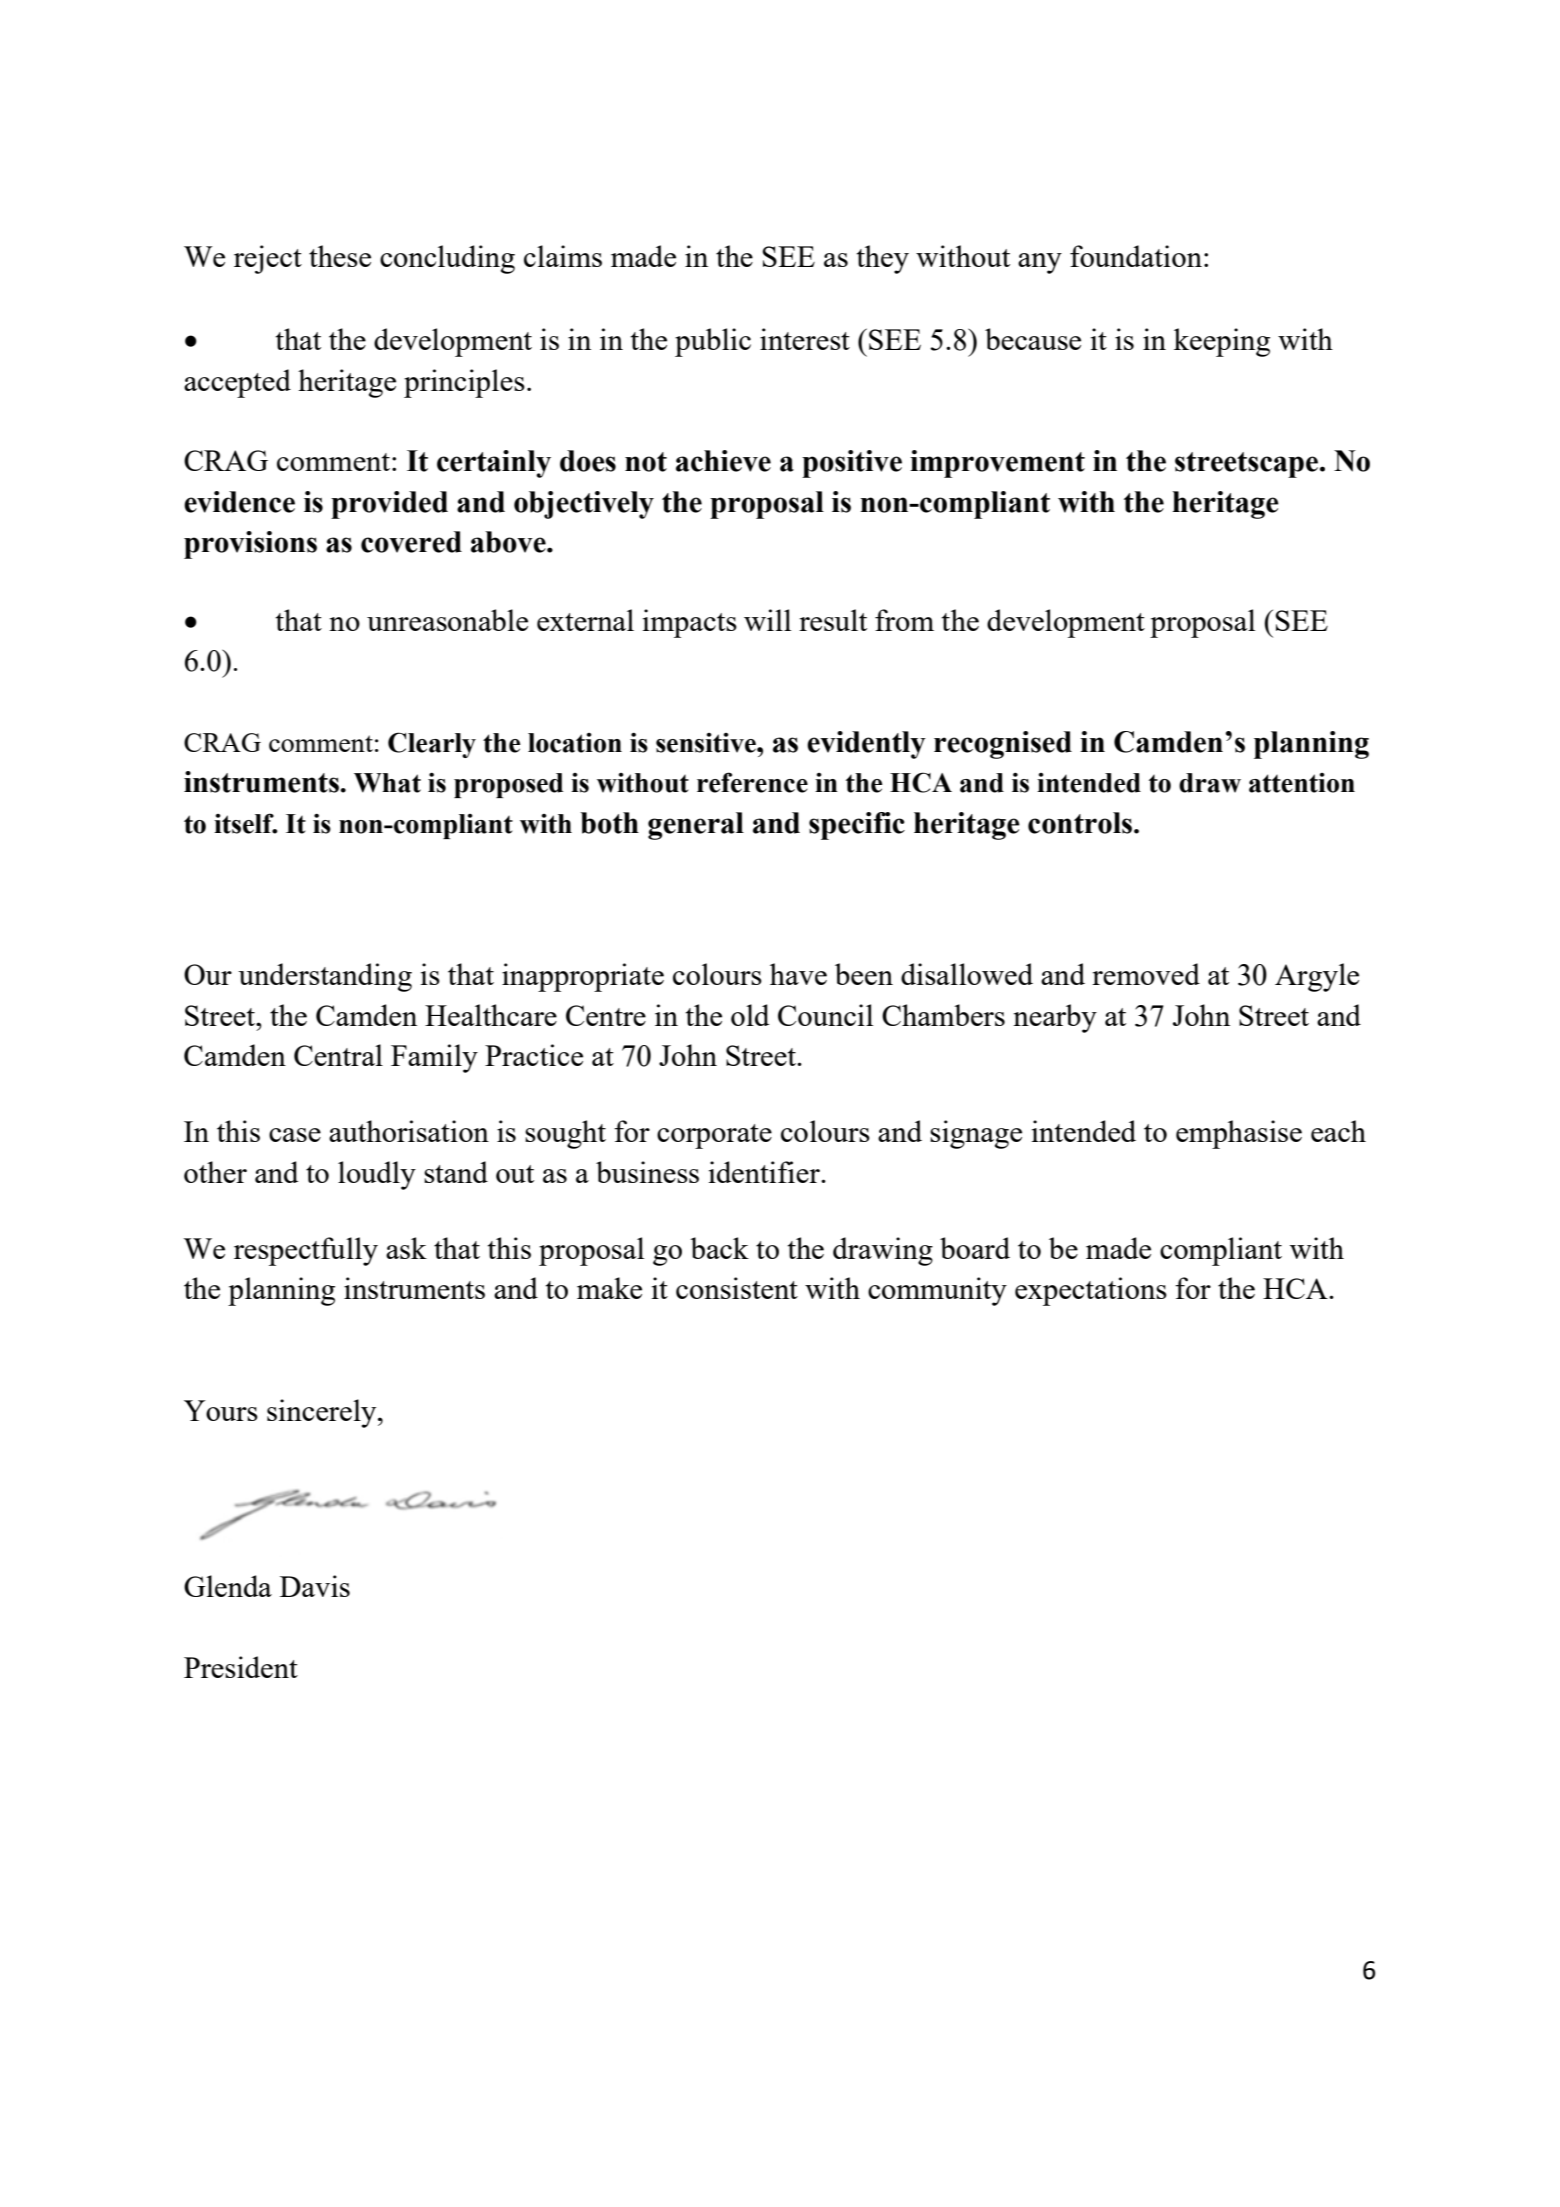  Describe the element at coordinates (1302, 783) in the page. I see `attention` at that location.
